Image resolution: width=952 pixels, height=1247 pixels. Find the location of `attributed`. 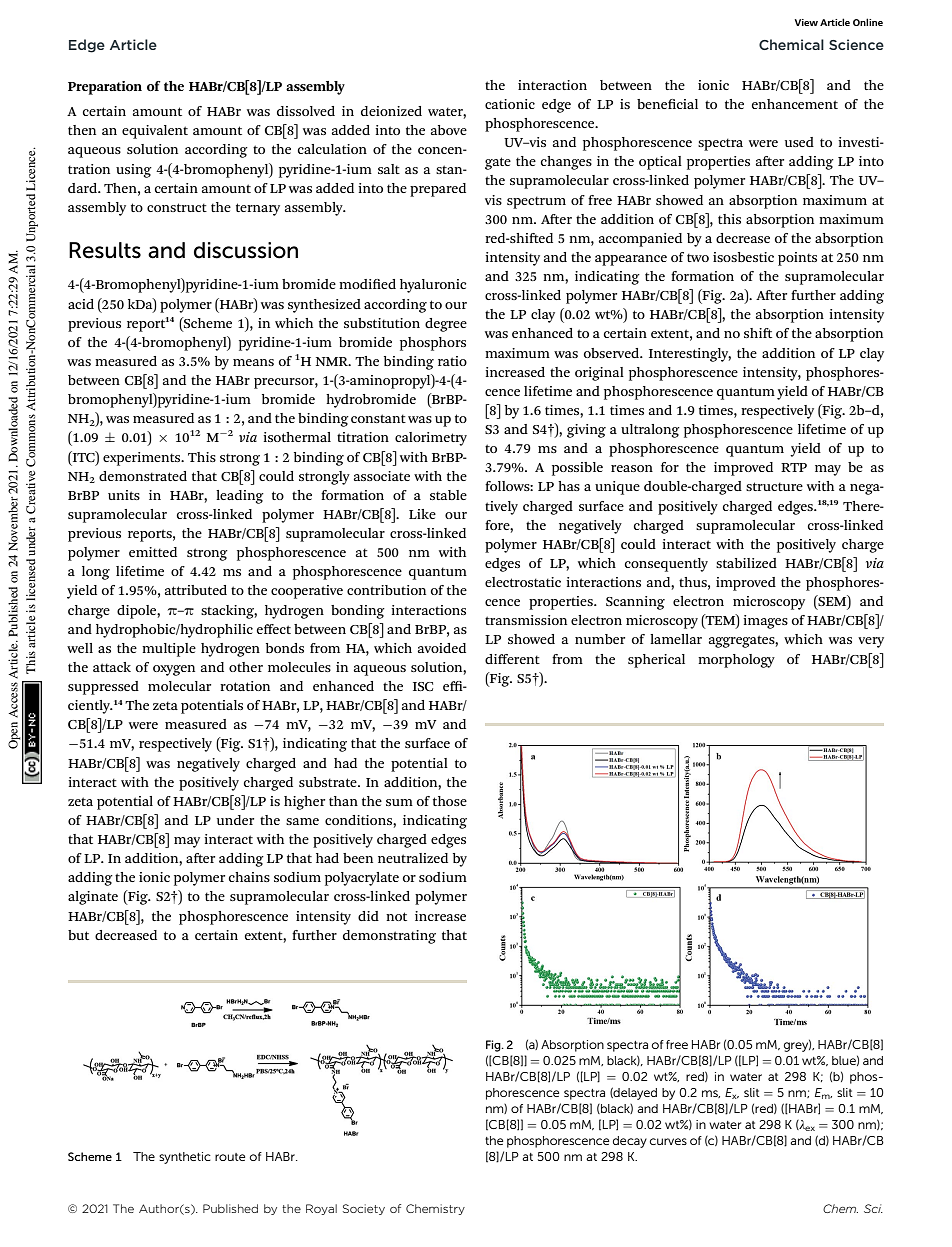

attributed is located at coordinates (196, 590).
